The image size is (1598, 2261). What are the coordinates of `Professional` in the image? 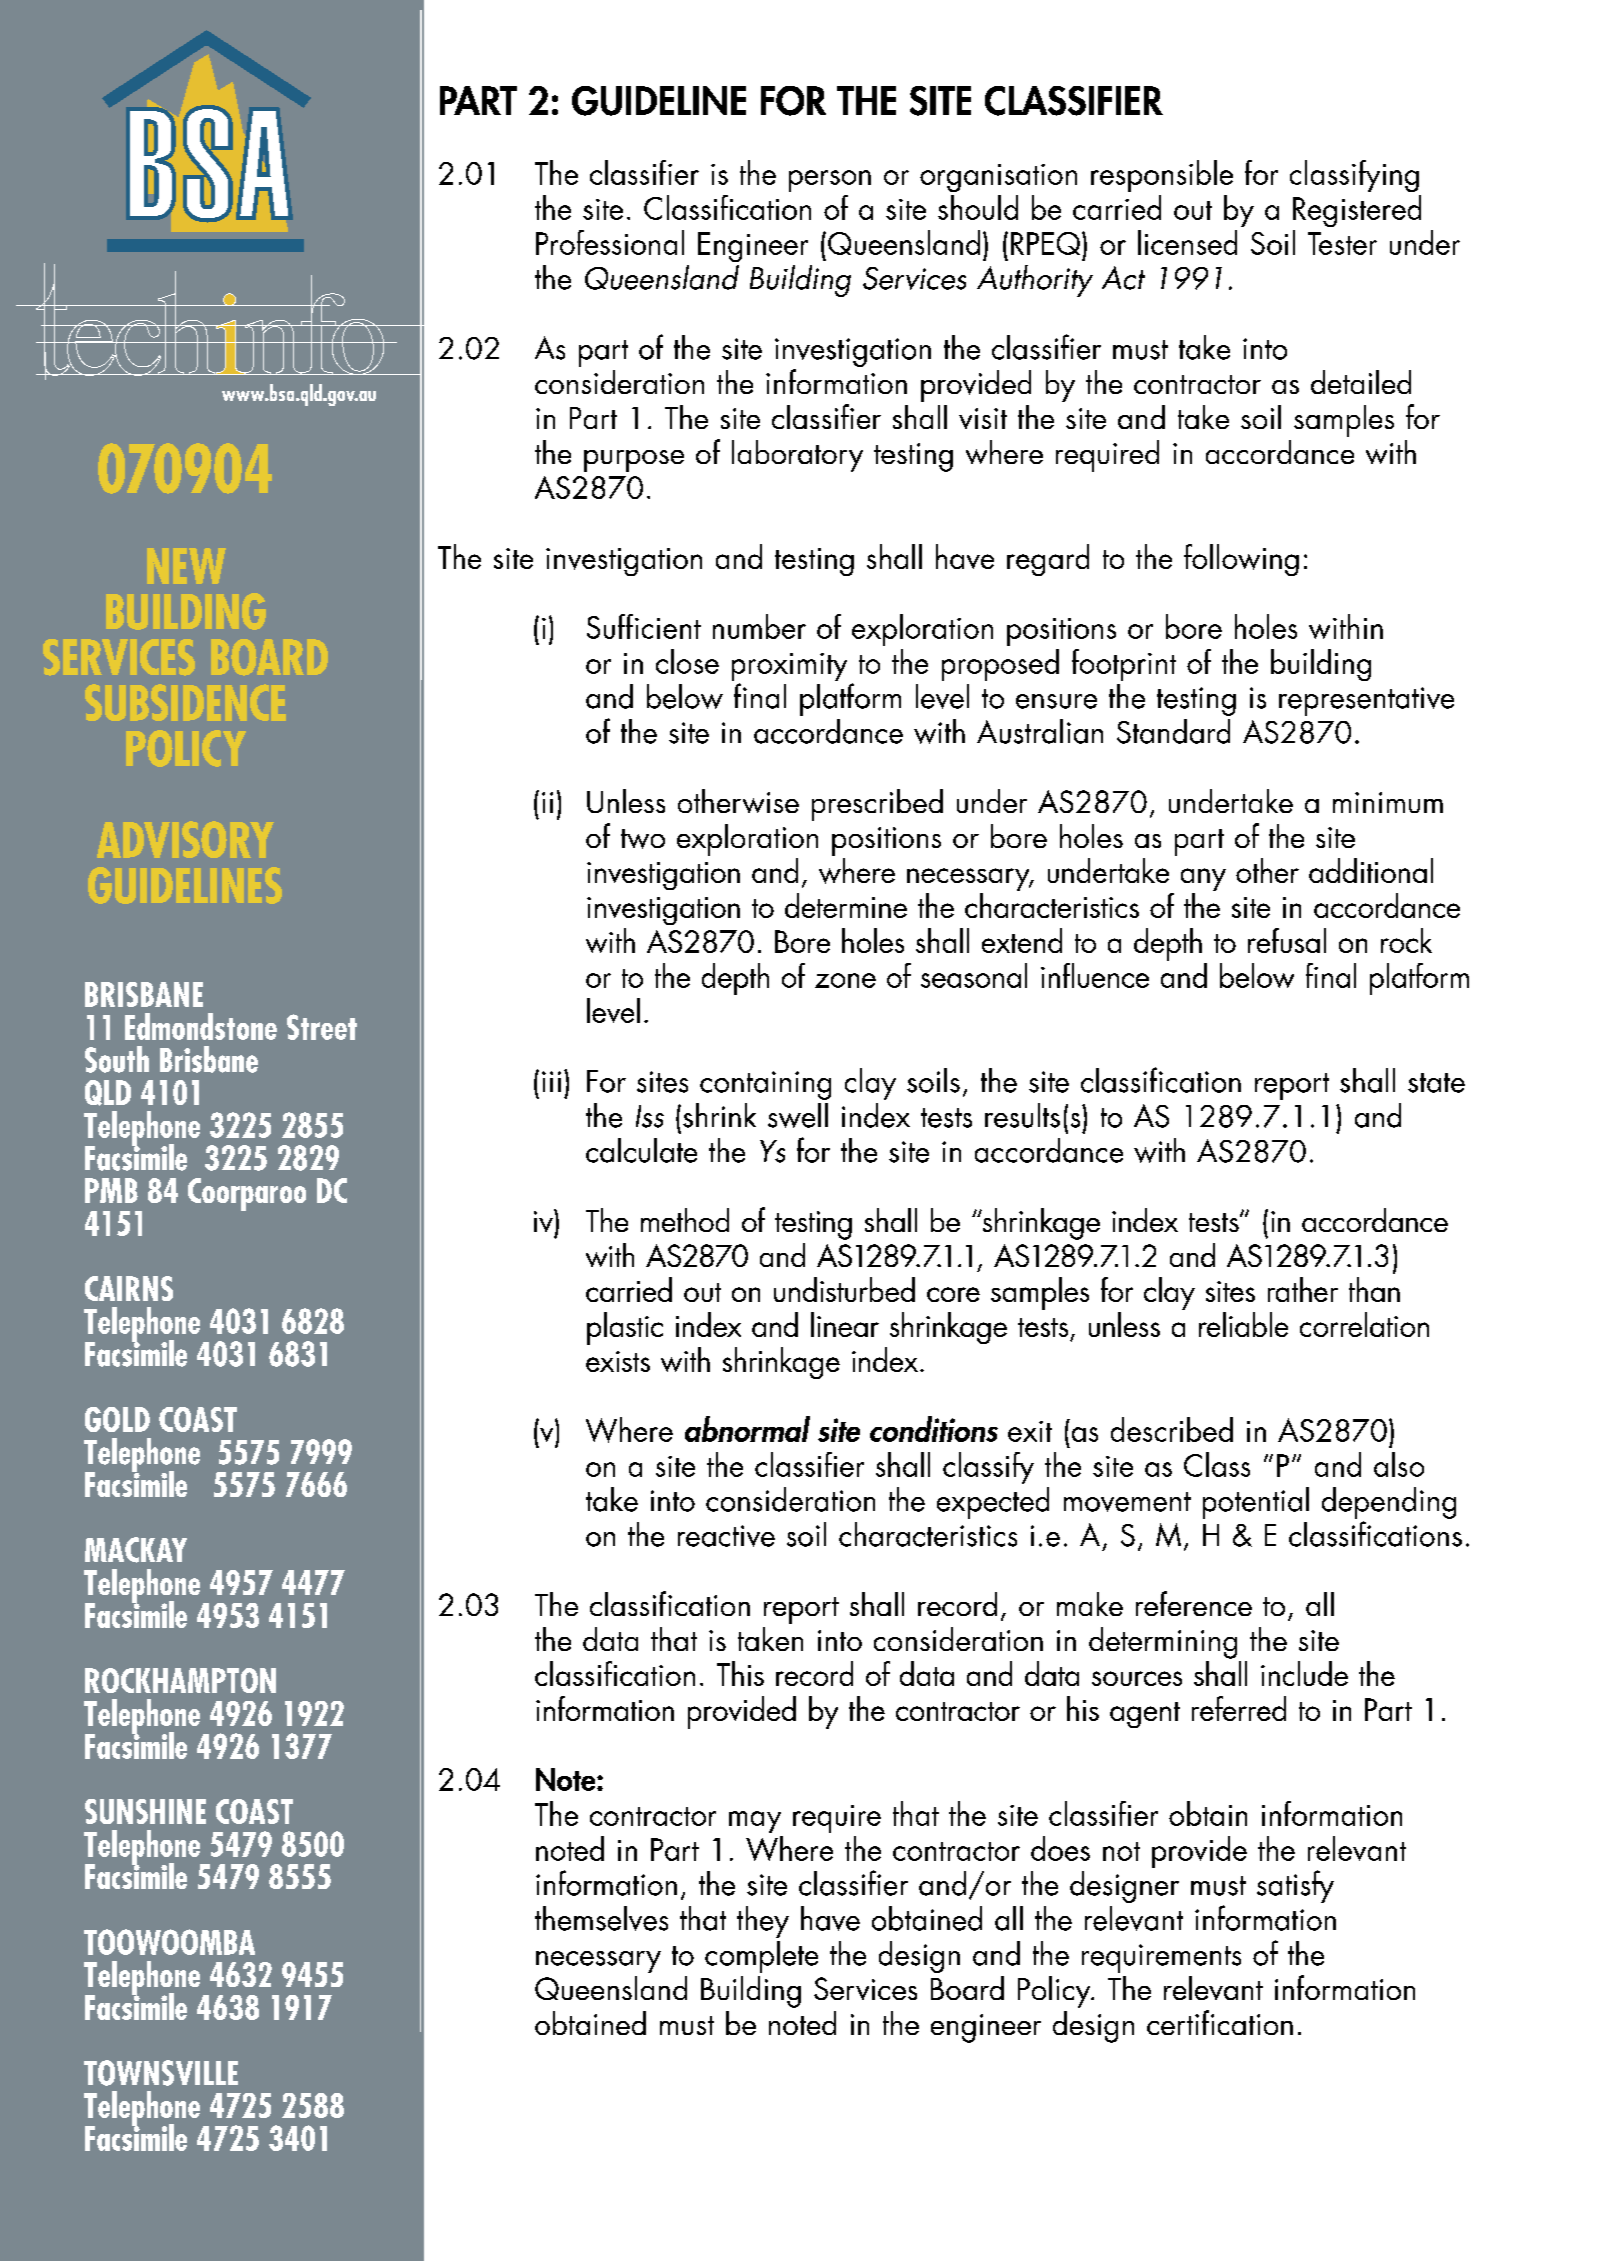 It's located at (610, 242).
